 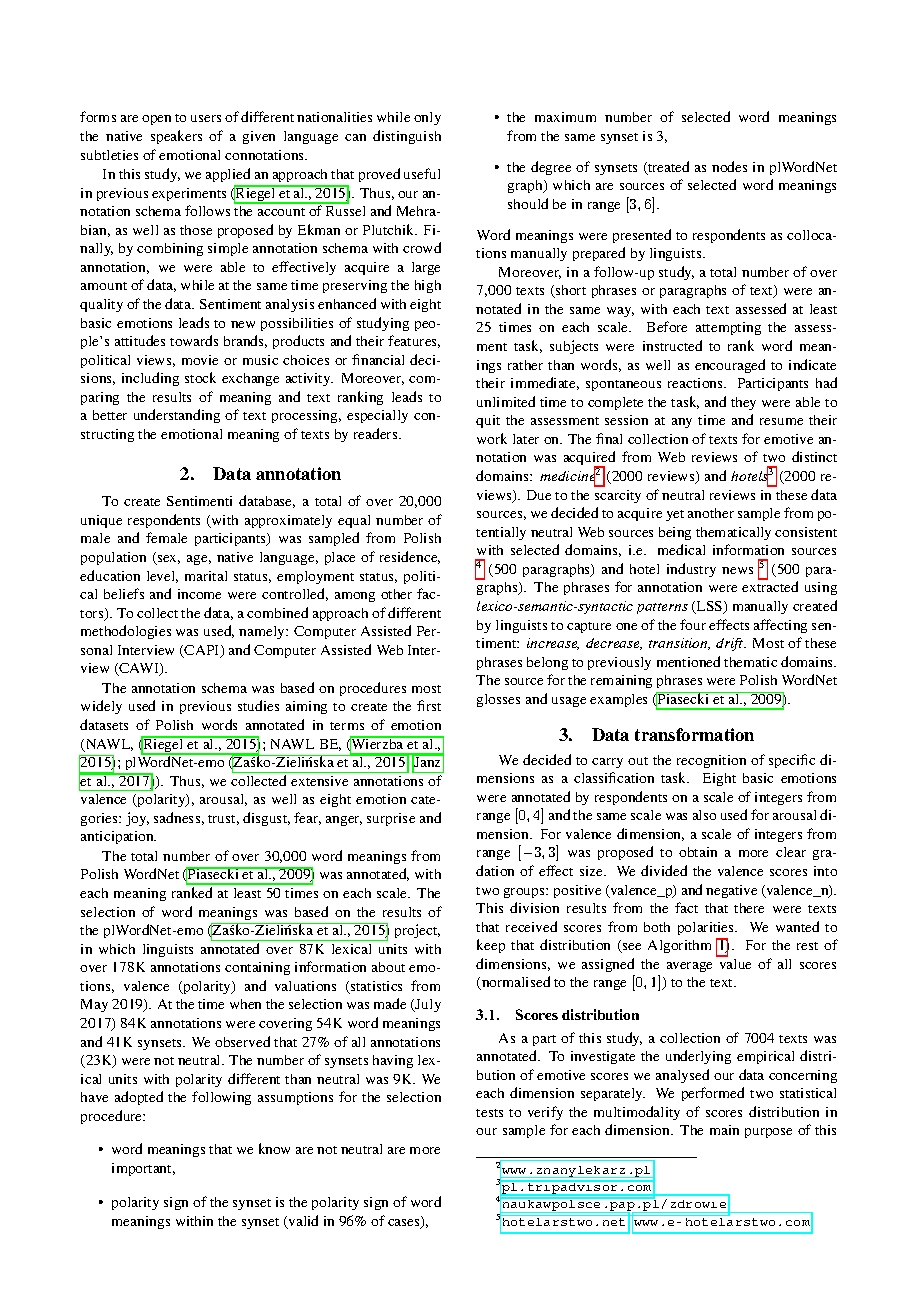 I want to click on glosses, so click(x=498, y=700).
